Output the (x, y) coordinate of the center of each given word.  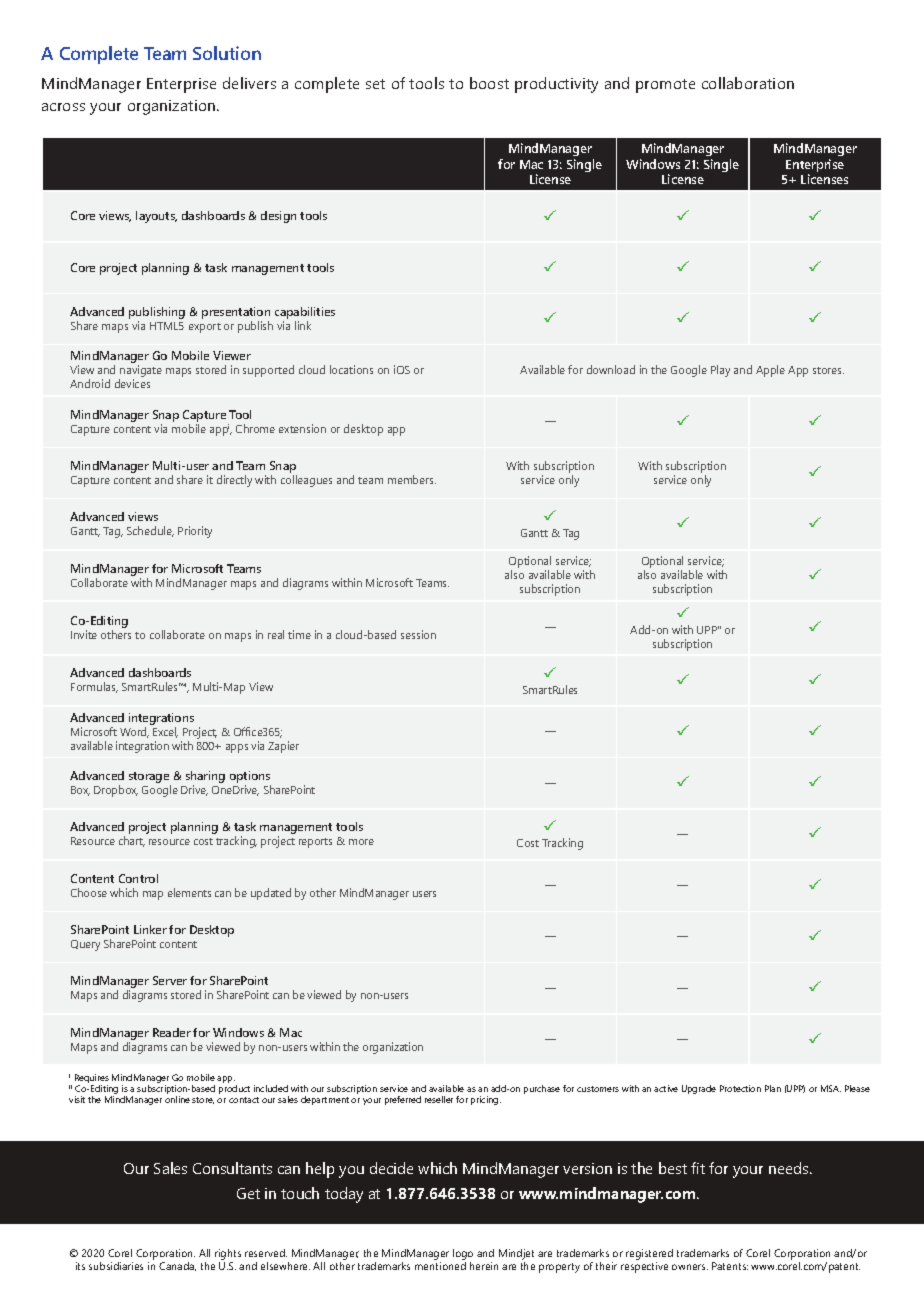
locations (351, 369)
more (361, 842)
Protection (740, 1088)
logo (463, 1256)
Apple (770, 371)
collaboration (748, 83)
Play (720, 371)
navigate (140, 372)
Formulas (94, 687)
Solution (227, 53)
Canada (177, 1266)
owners (690, 1267)
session (418, 634)
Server (170, 980)
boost (489, 83)
